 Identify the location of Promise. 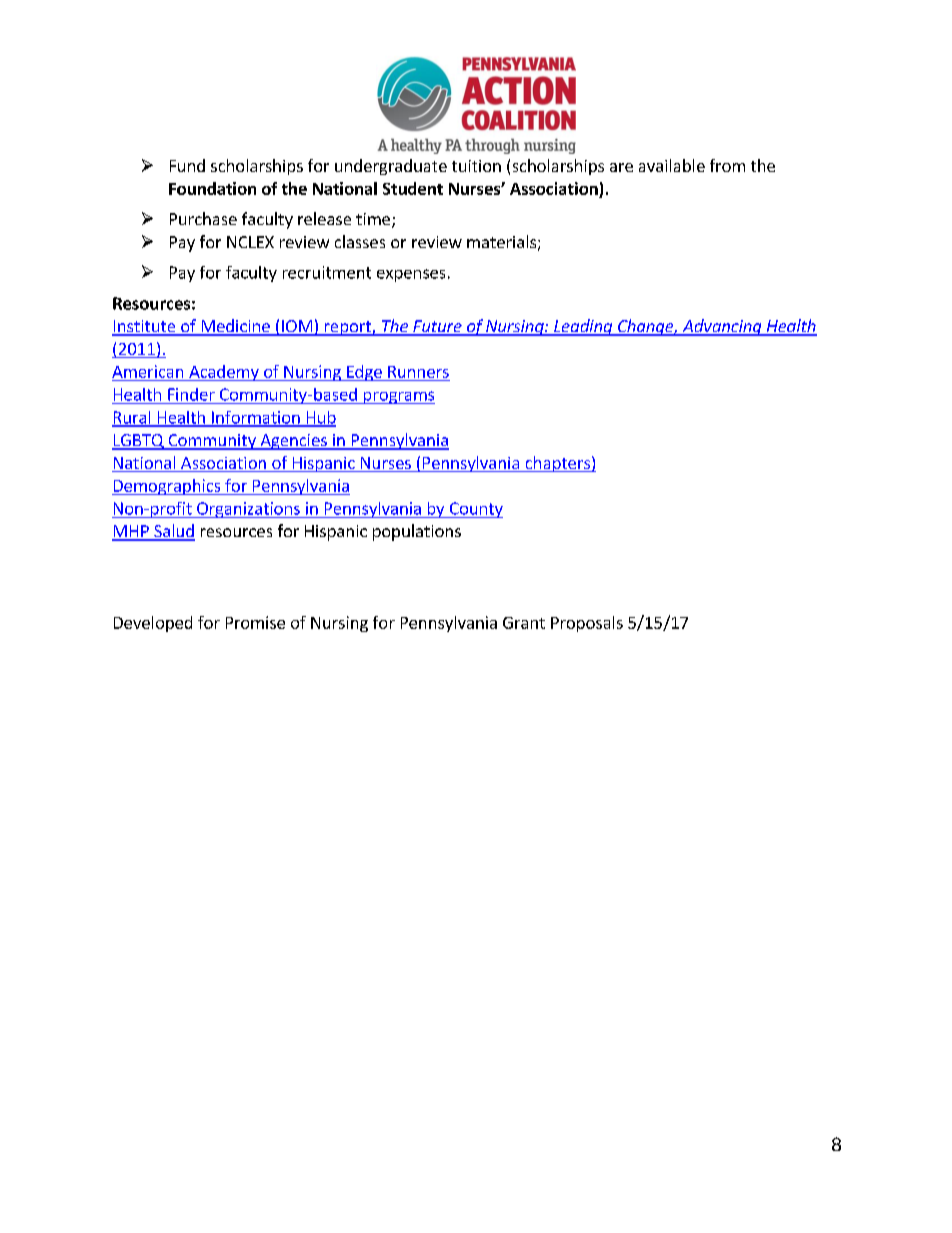
(255, 622).
